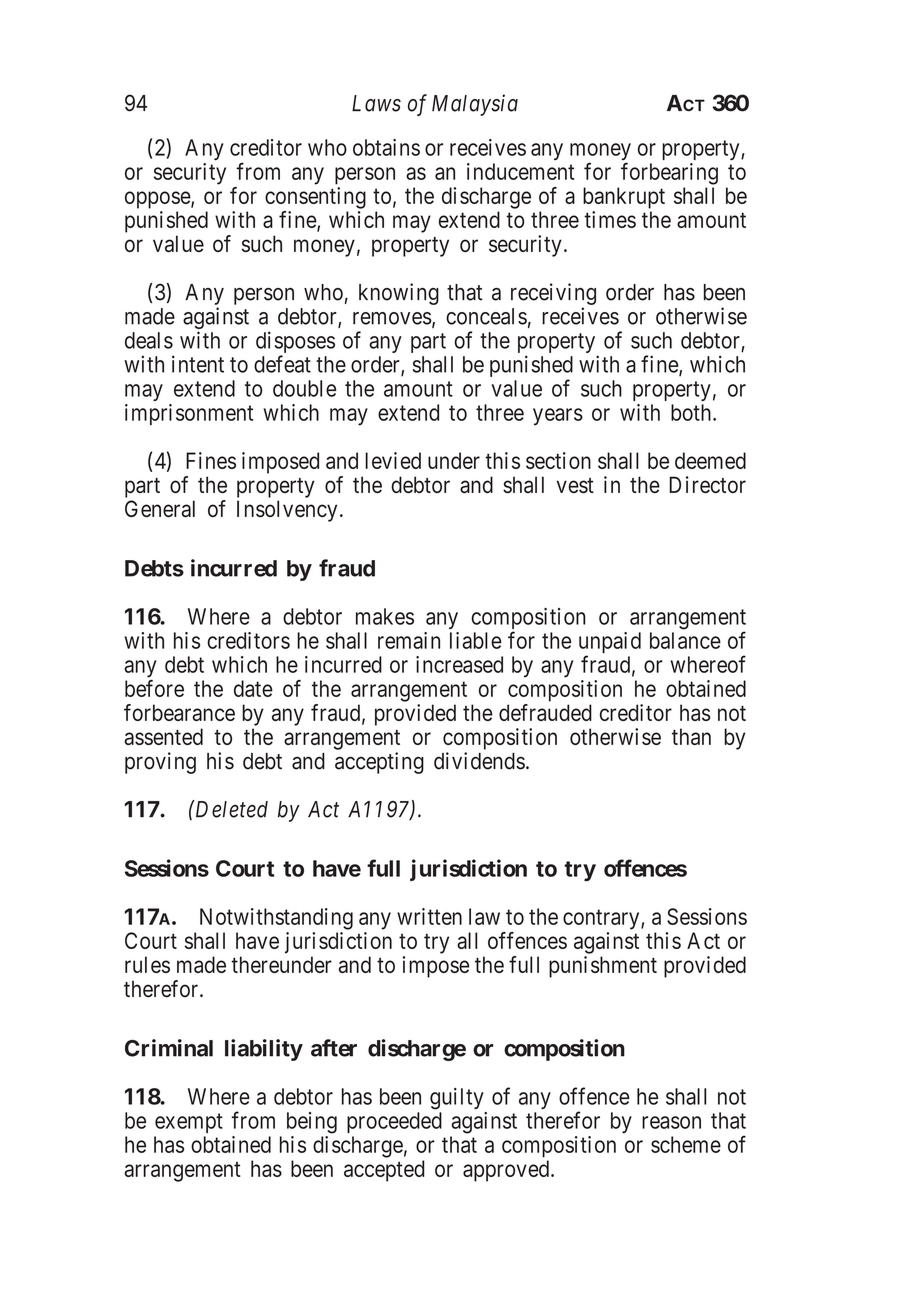 The height and width of the screenshot is (1314, 924). What do you see at coordinates (379, 763) in the screenshot?
I see `accepting` at bounding box center [379, 763].
